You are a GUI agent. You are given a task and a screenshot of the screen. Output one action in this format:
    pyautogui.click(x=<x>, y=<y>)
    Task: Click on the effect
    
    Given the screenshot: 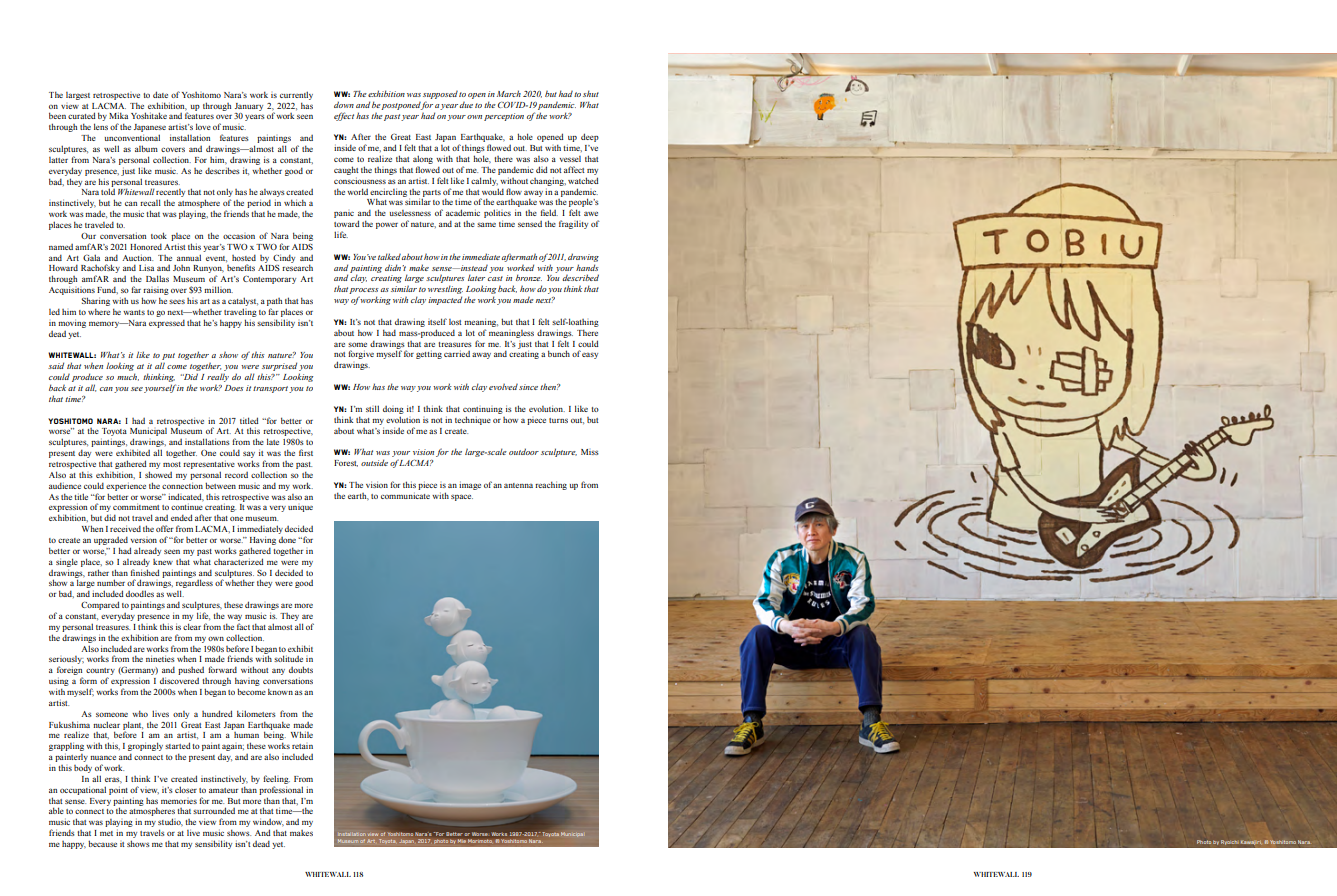 What is the action you would take?
    pyautogui.click(x=344, y=116)
